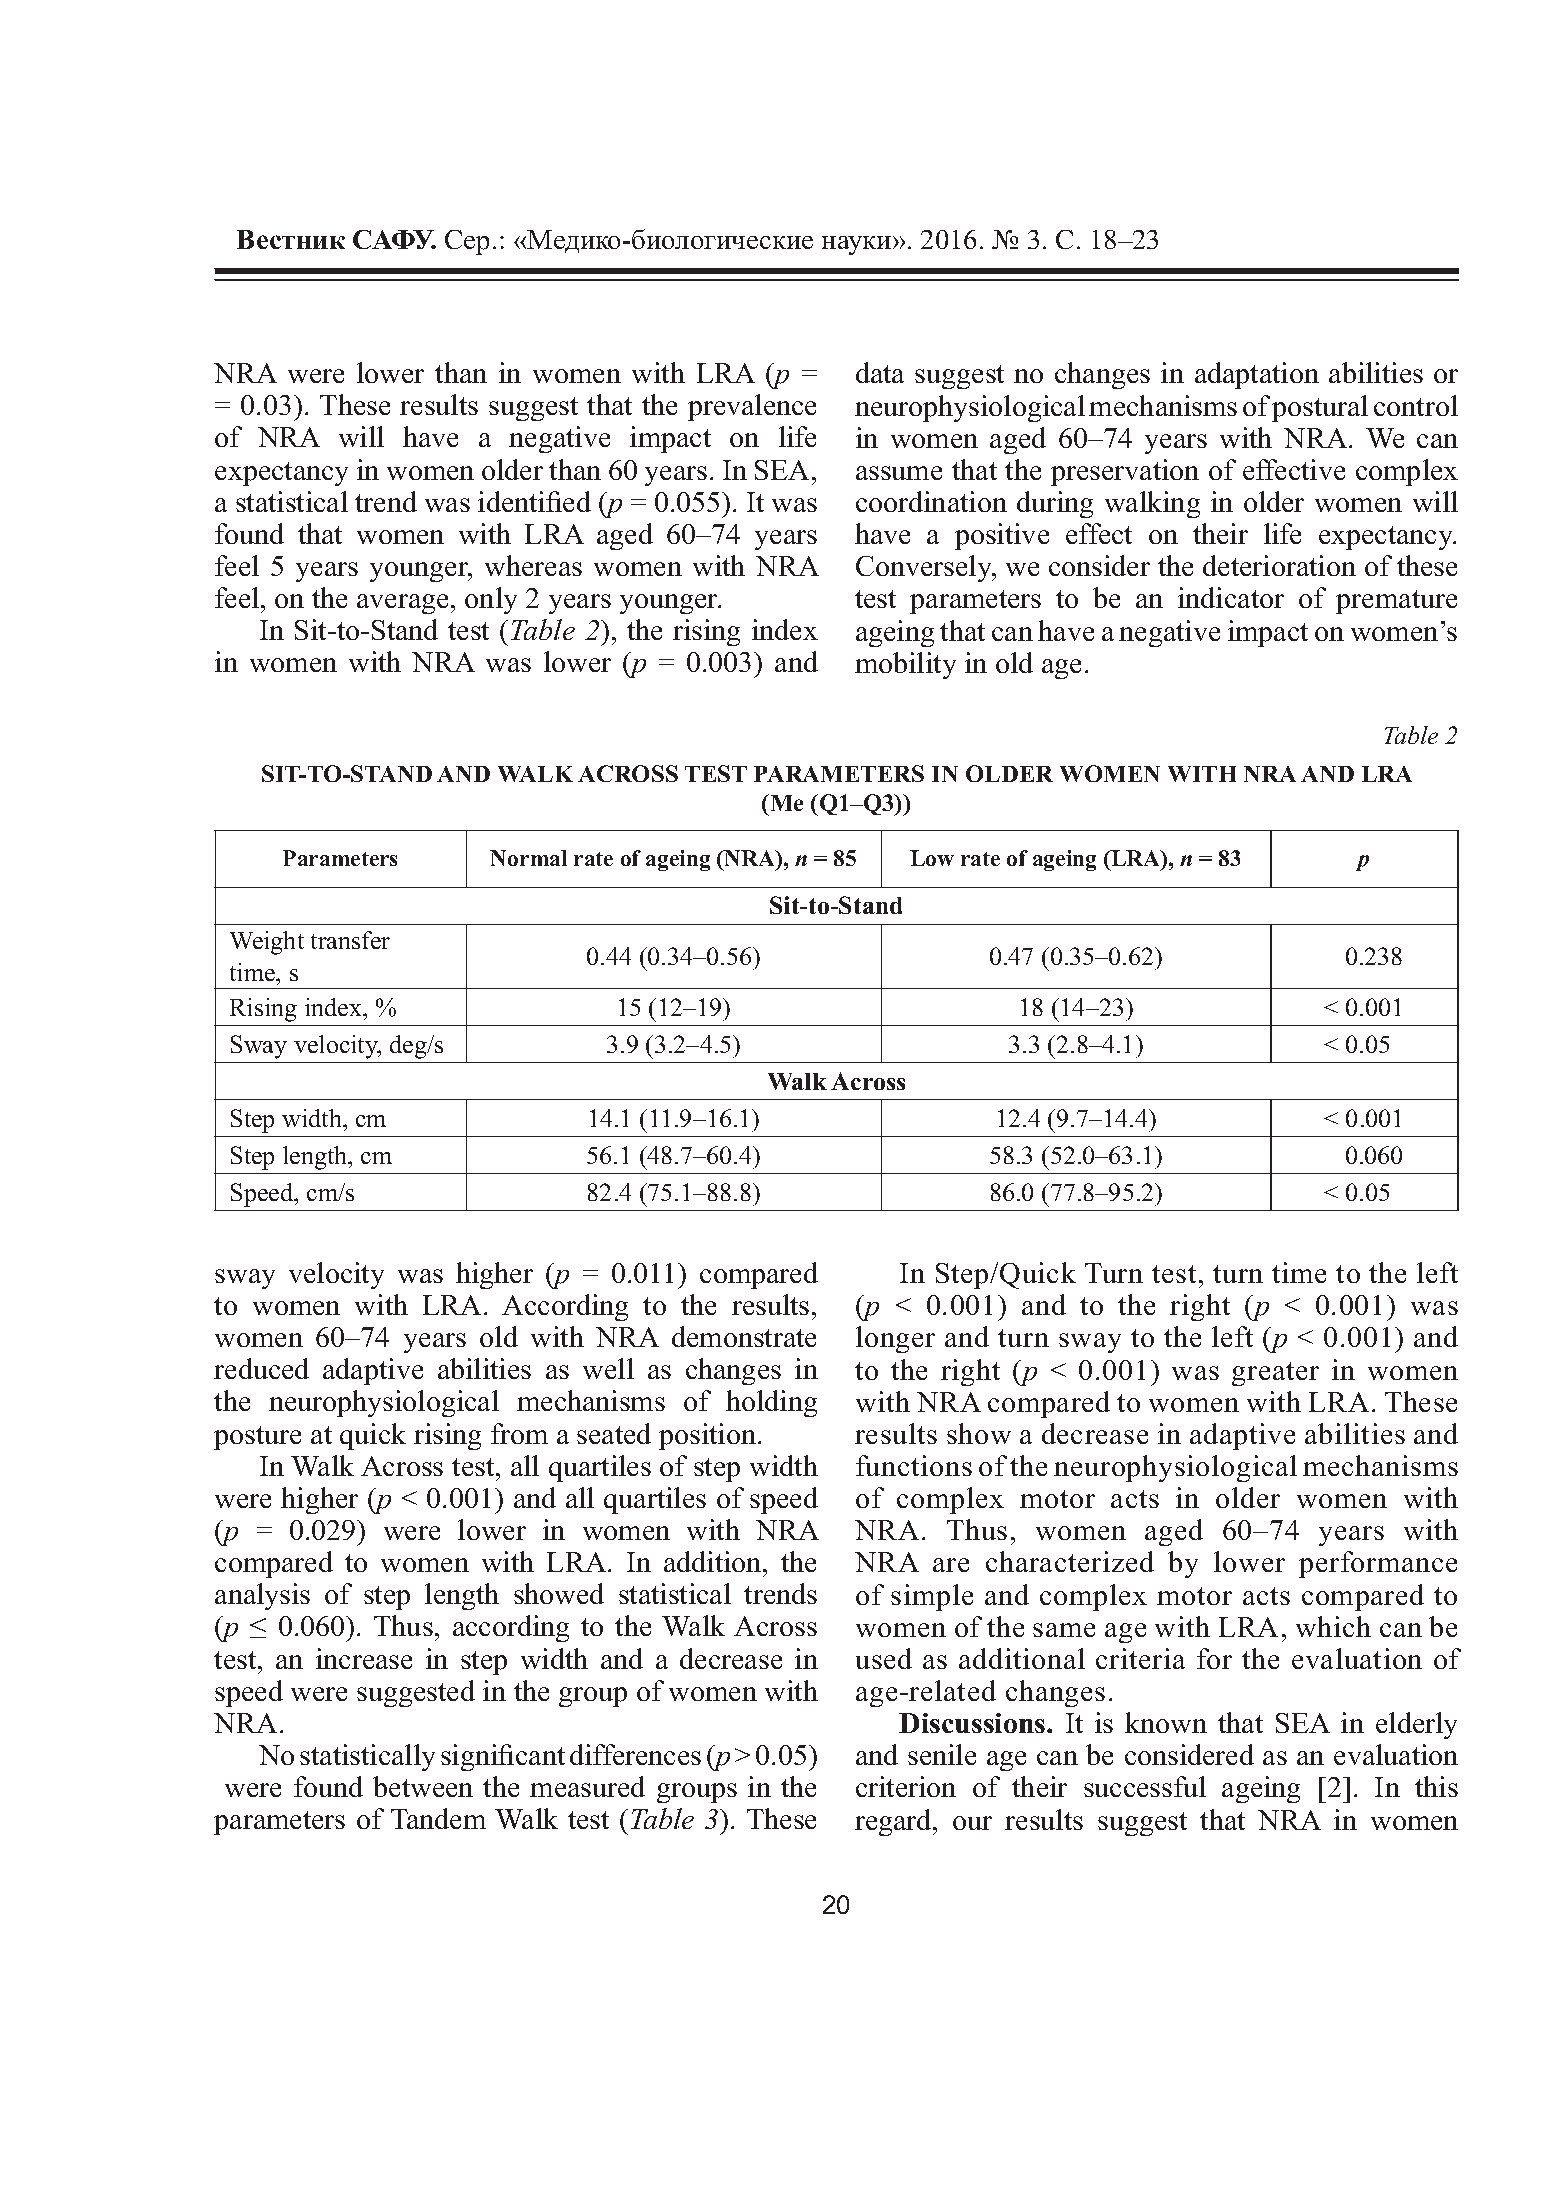 The width and height of the image is (1555, 2199). What do you see at coordinates (1320, 408) in the image?
I see `postural` at bounding box center [1320, 408].
